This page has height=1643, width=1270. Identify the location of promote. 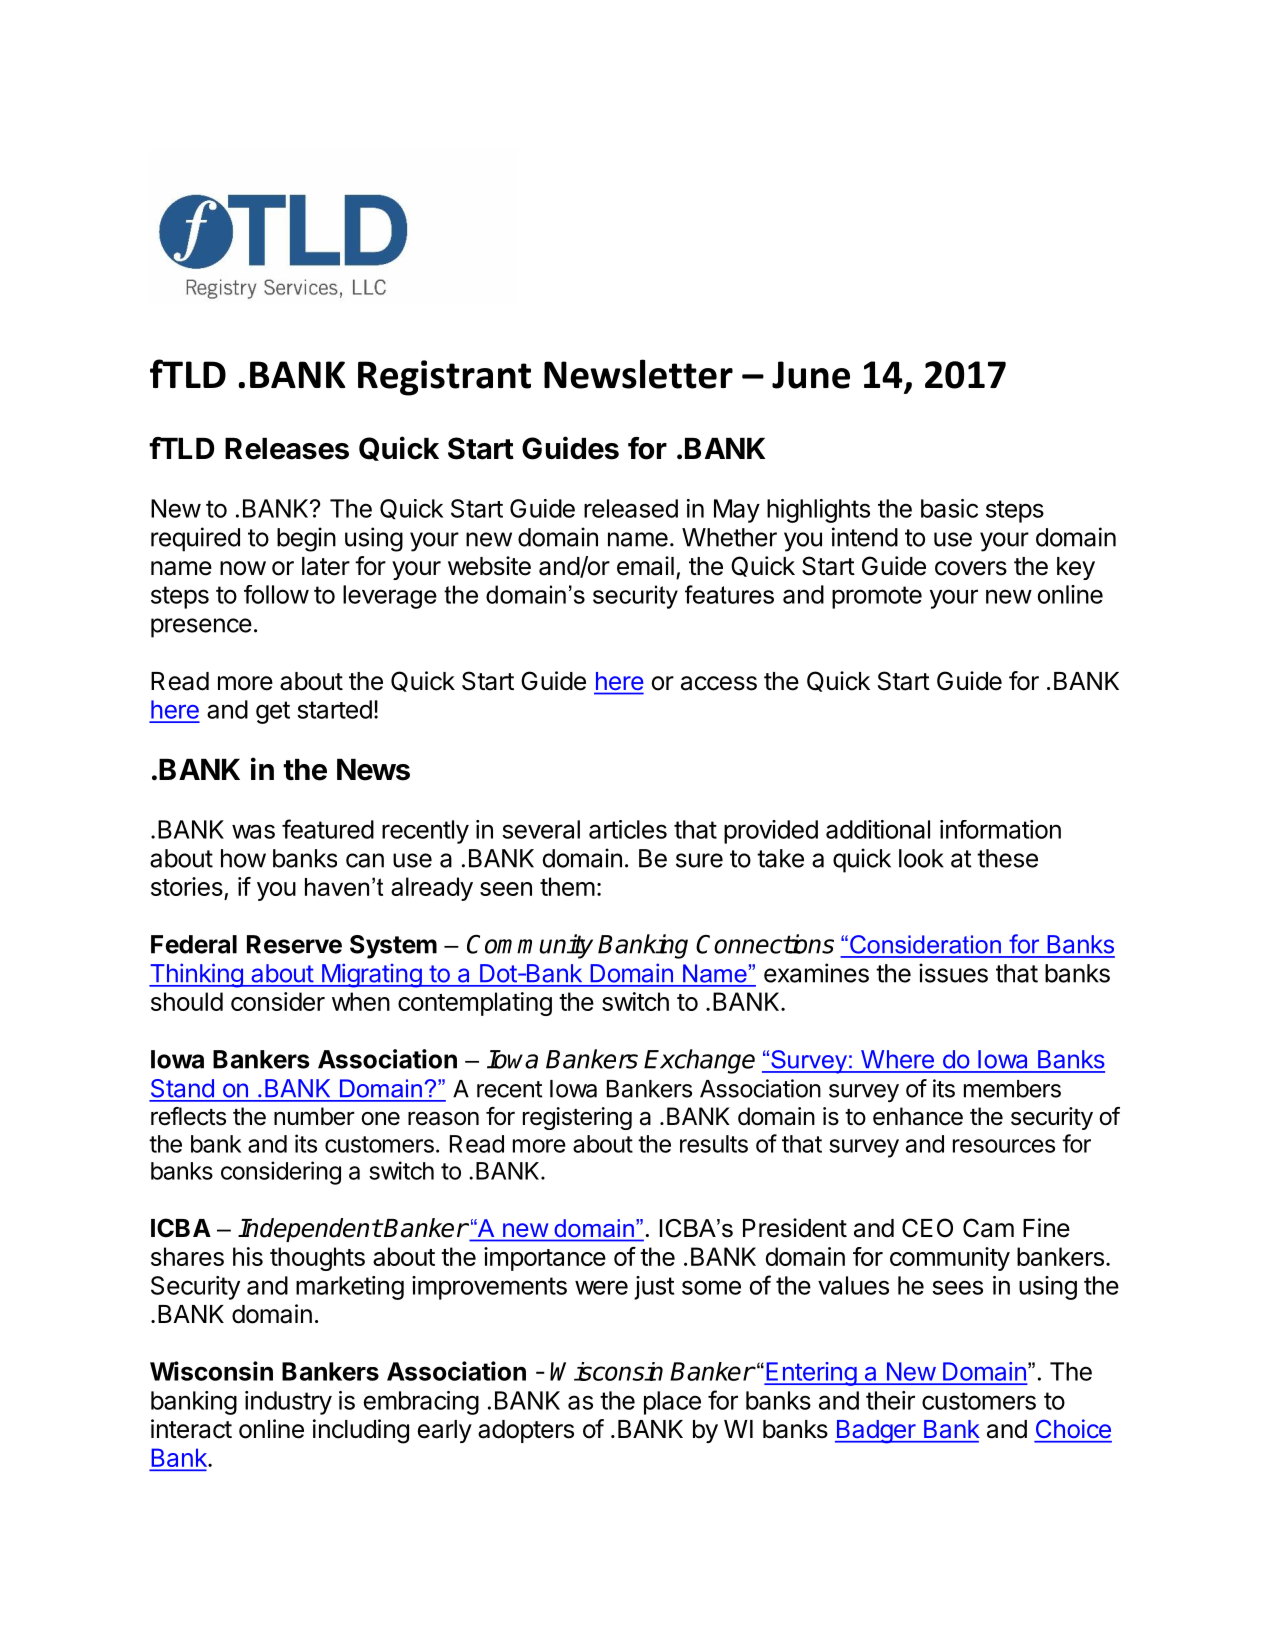
(877, 597).
